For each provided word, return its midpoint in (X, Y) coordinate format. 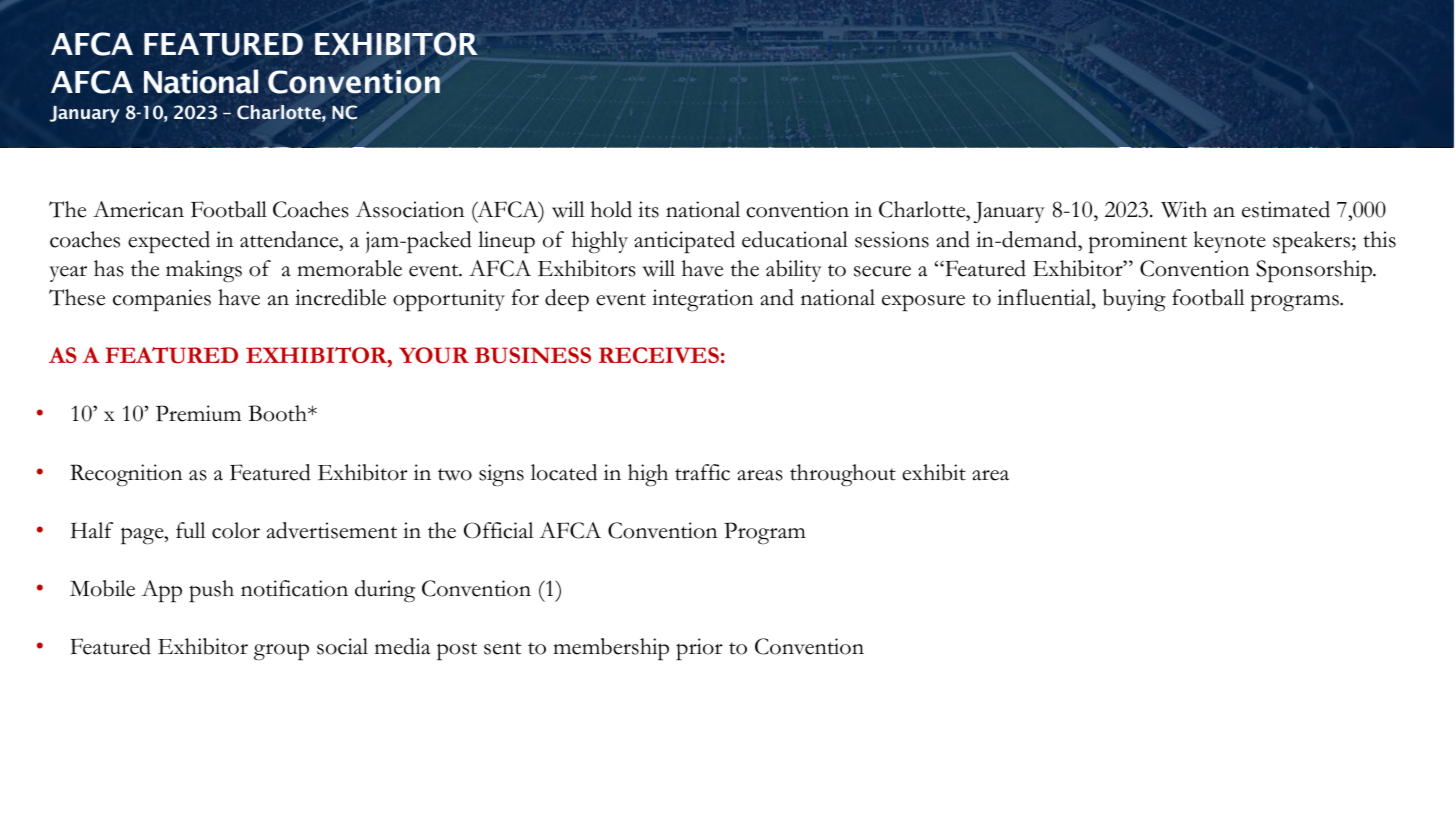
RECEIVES (659, 355)
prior (699, 649)
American (138, 209)
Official (499, 530)
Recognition (126, 475)
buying (1134, 300)
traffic (702, 472)
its (648, 209)
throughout (843, 475)
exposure (923, 303)
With (1184, 209)
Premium (198, 413)
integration (702, 300)
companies (162, 300)
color (236, 530)
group (281, 652)
